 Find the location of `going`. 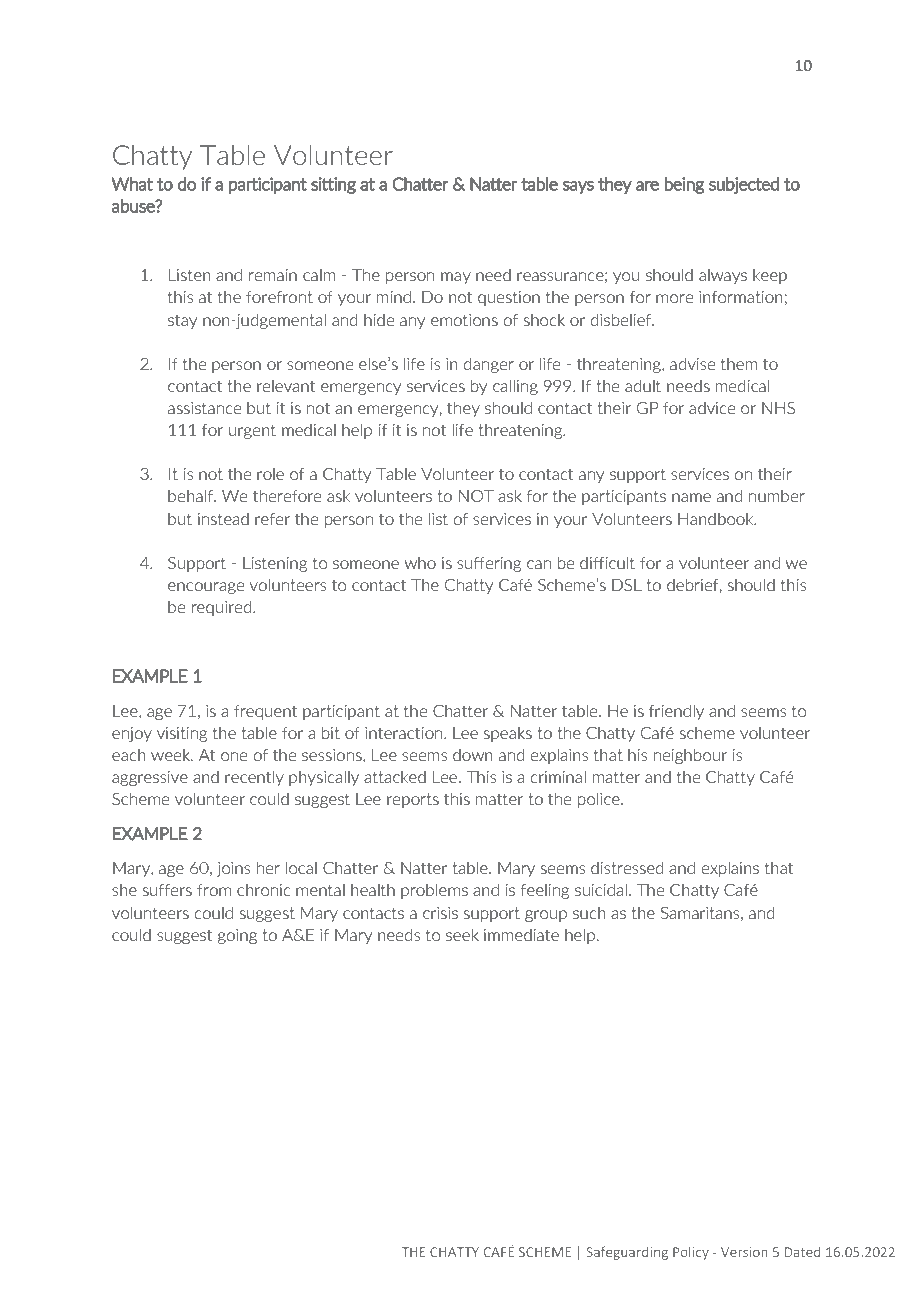

going is located at coordinates (237, 936).
